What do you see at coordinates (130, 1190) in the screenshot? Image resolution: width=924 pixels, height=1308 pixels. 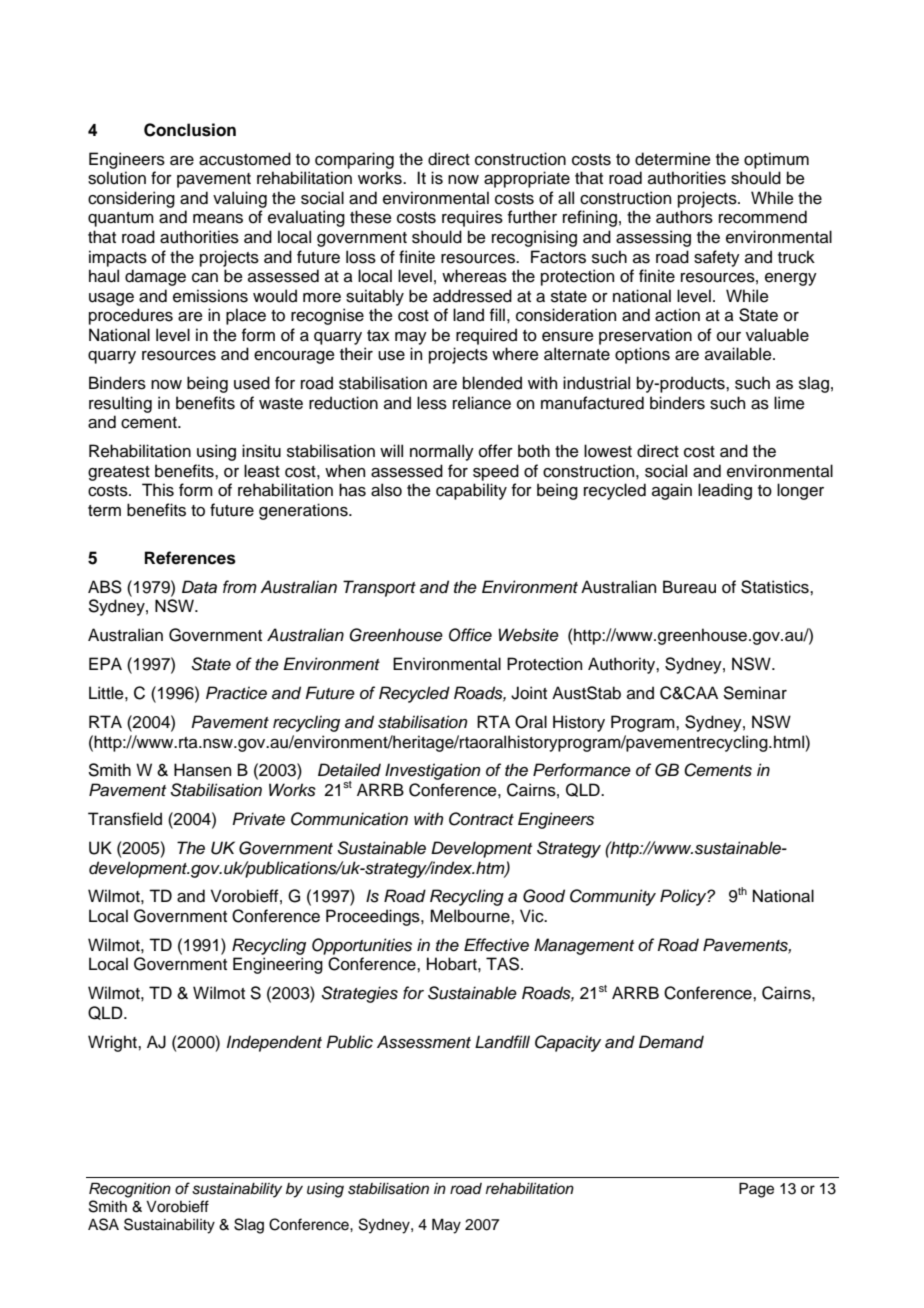 I see `Recognition` at bounding box center [130, 1190].
